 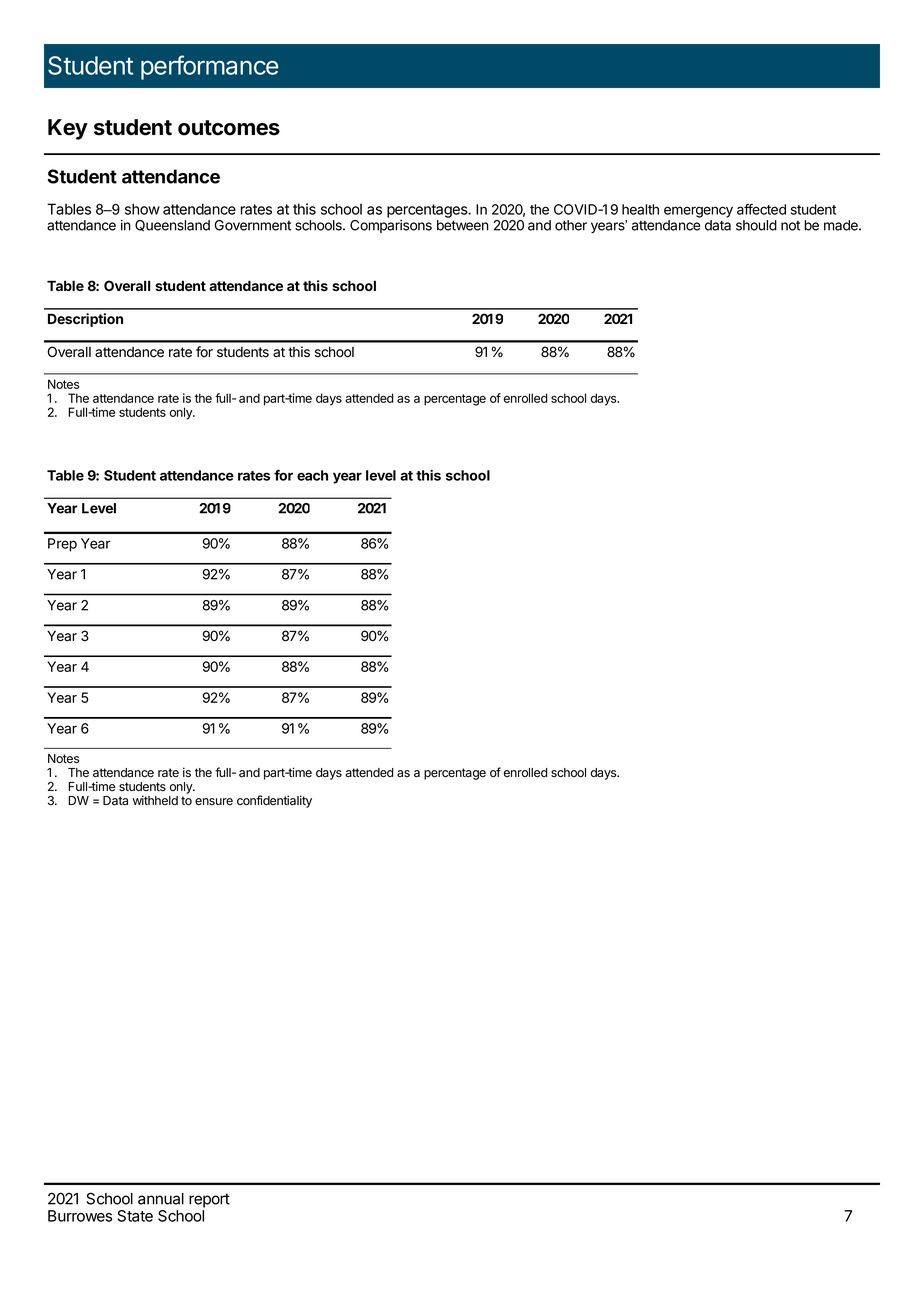 I want to click on made, so click(x=842, y=225).
